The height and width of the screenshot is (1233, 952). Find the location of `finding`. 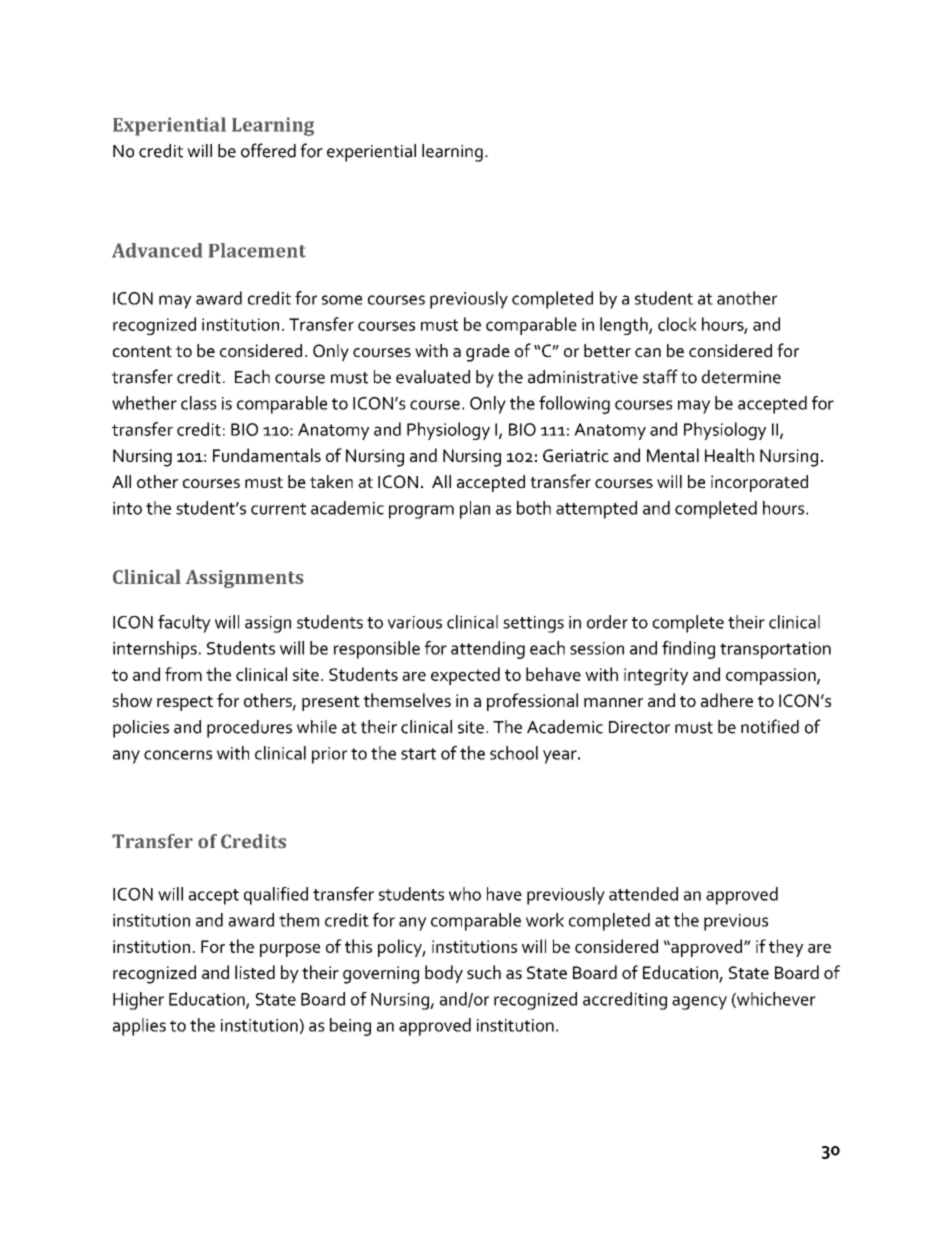

finding is located at coordinates (688, 650).
